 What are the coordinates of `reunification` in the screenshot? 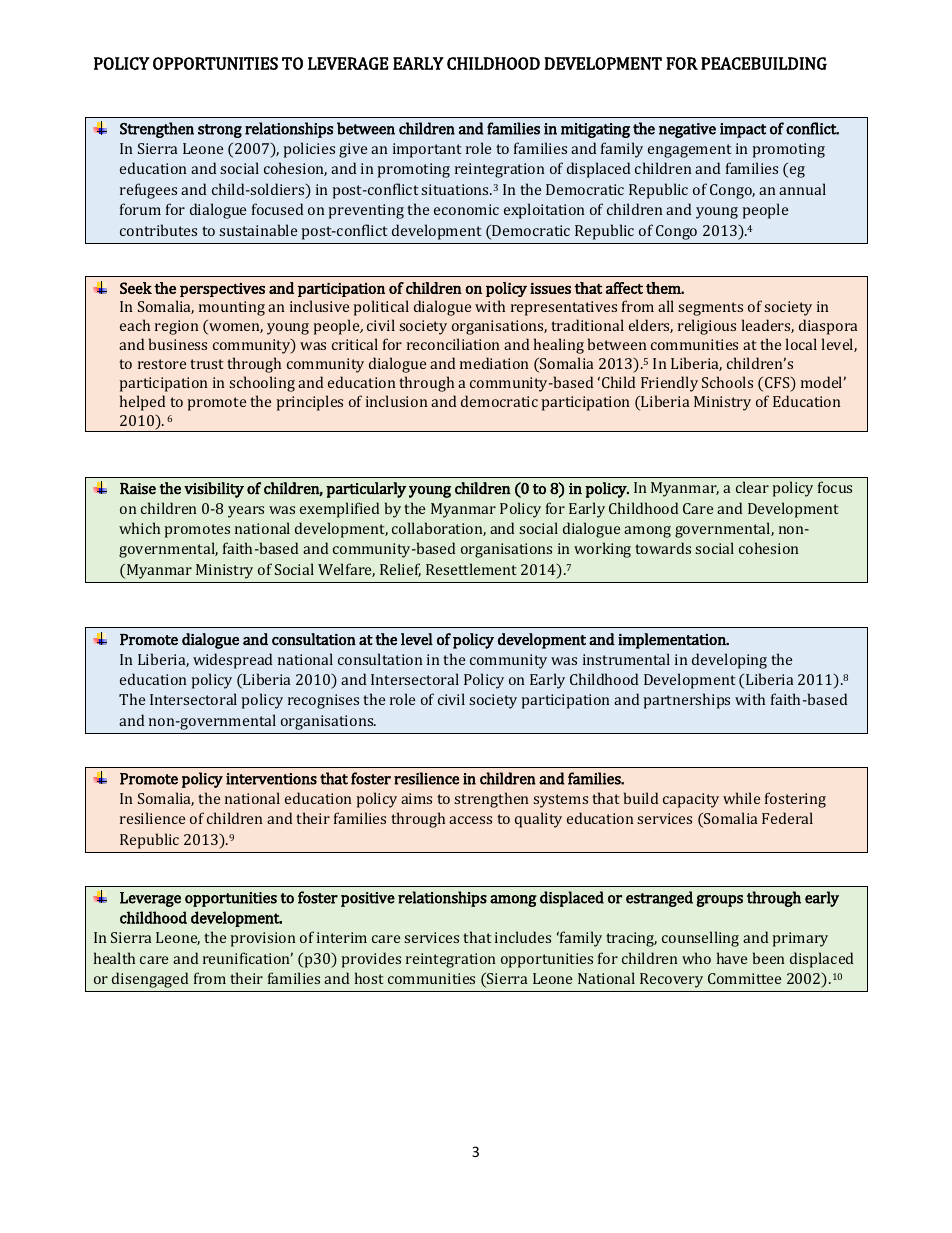 It's located at (248, 958).
